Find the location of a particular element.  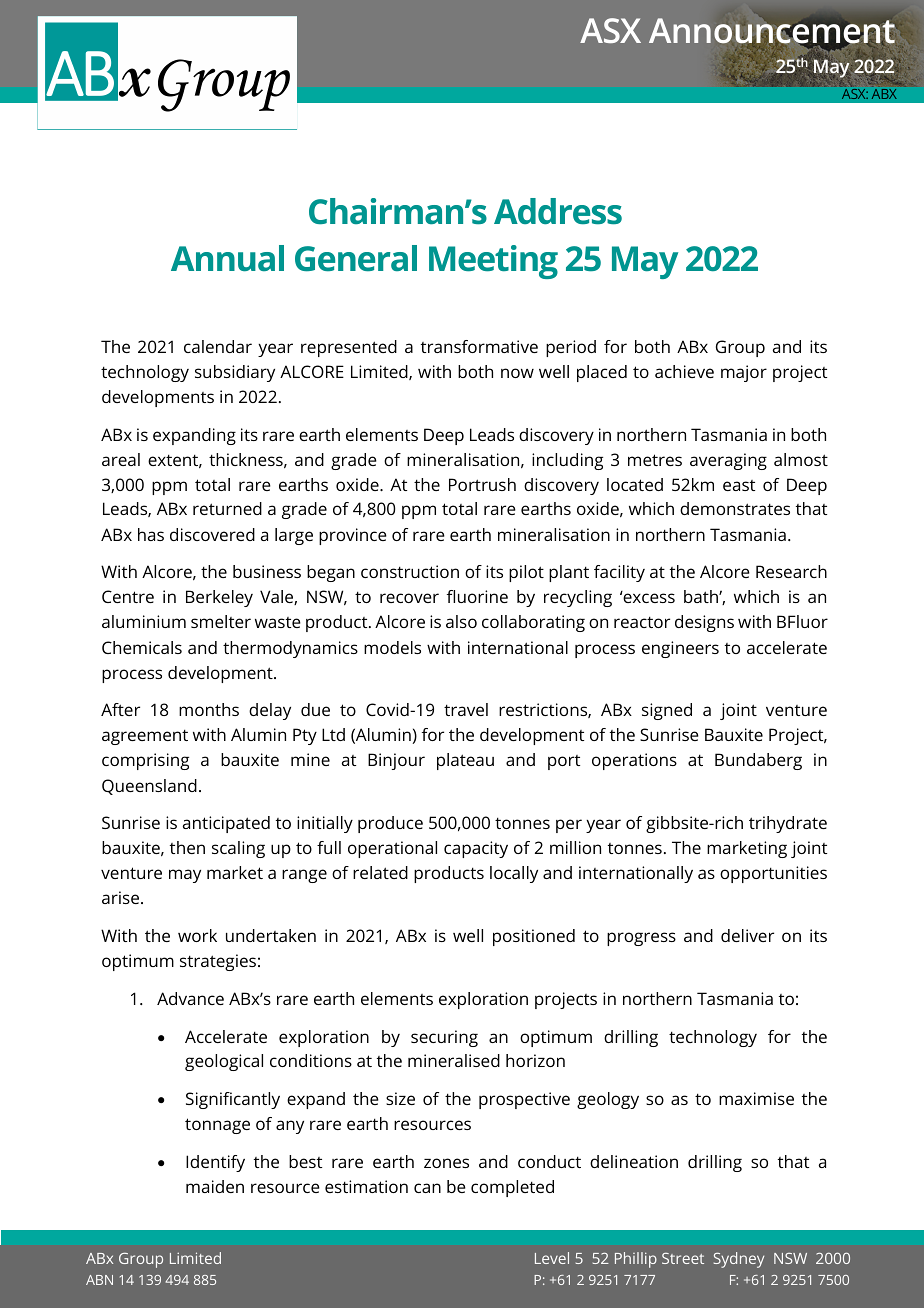

engineers is located at coordinates (680, 649).
